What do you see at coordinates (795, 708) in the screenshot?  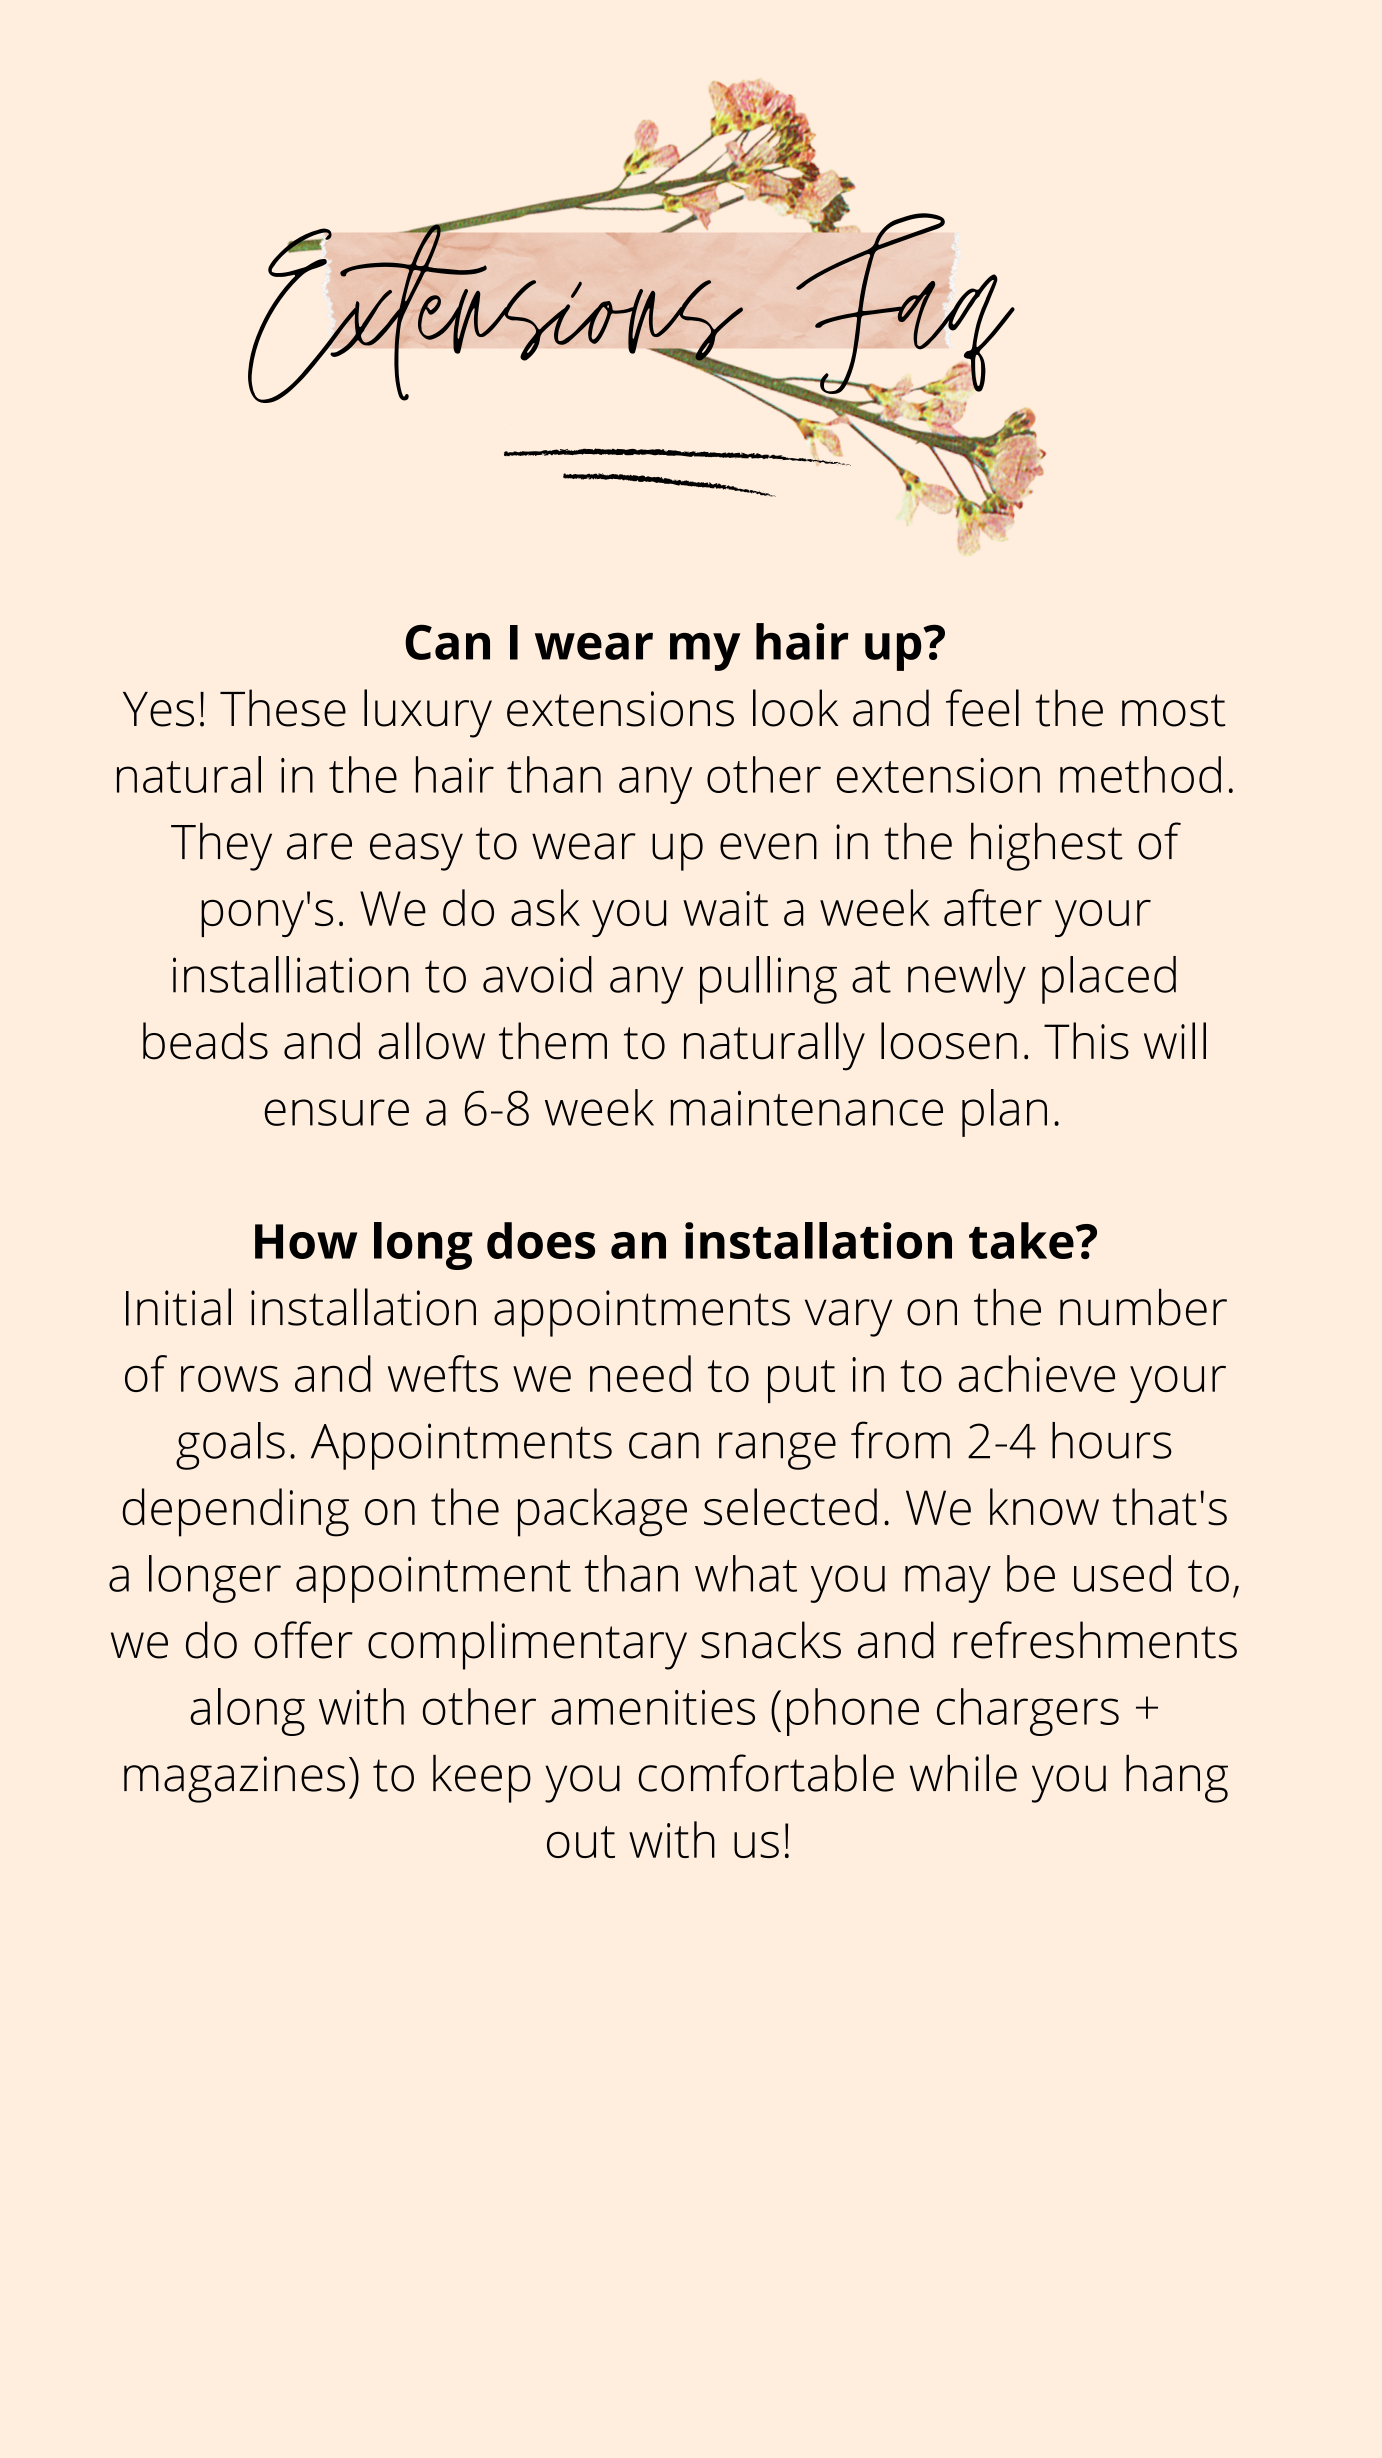 I see `look` at bounding box center [795, 708].
